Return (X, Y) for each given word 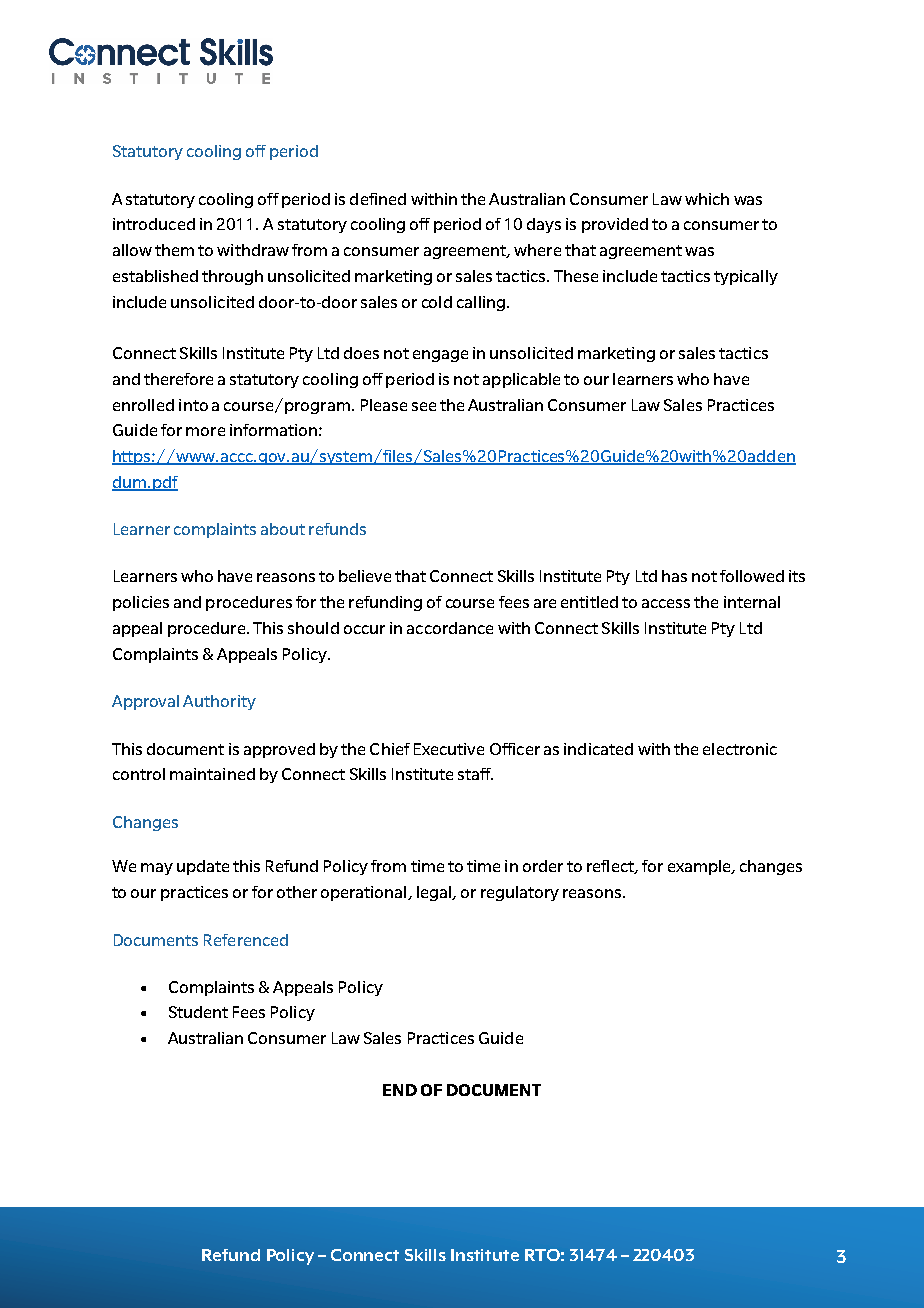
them (174, 250)
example (700, 867)
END (400, 1090)
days (544, 225)
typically (746, 277)
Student (198, 1012)
